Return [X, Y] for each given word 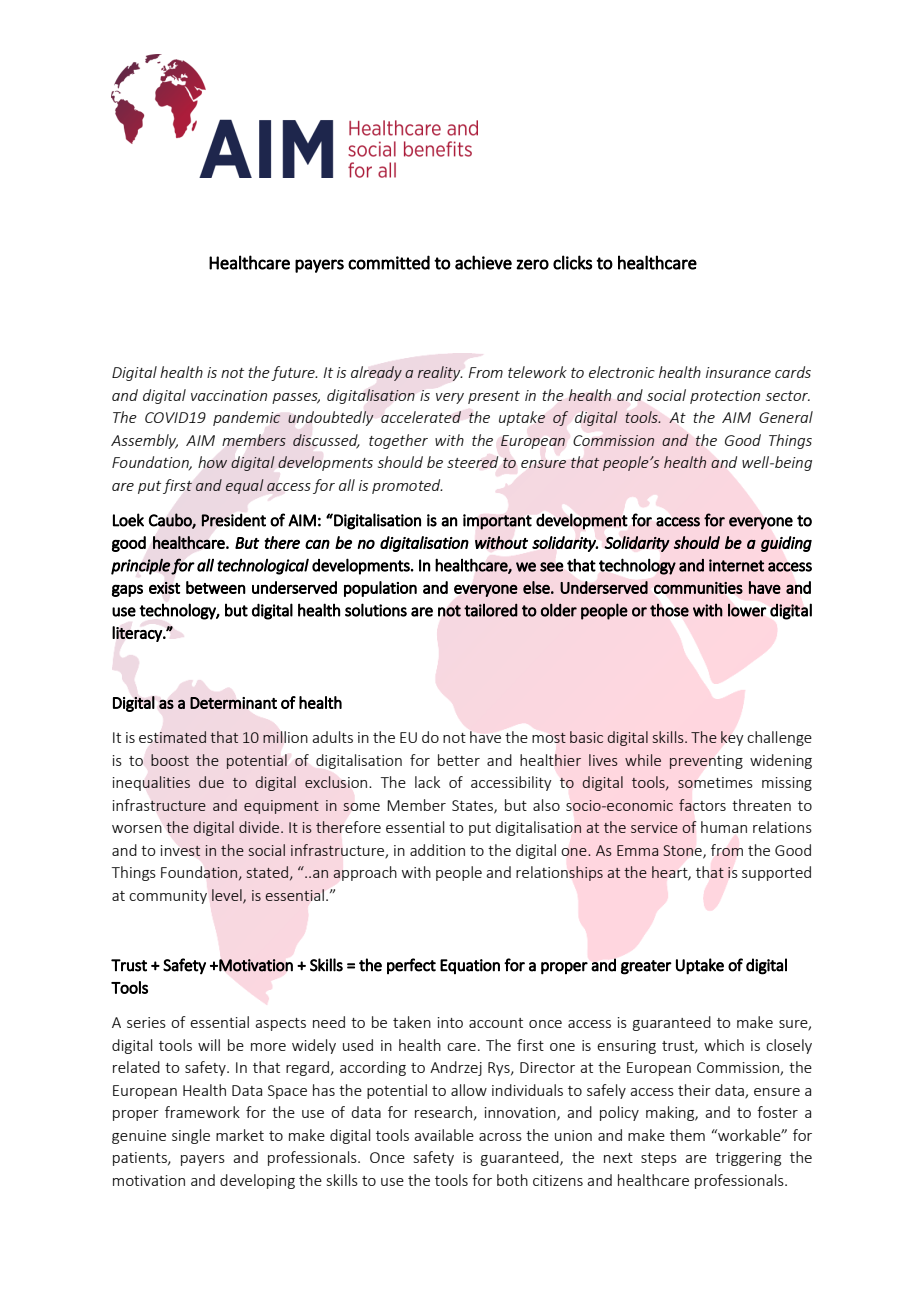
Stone [683, 851]
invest [181, 850]
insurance [738, 372]
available [444, 1135]
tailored [491, 610]
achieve [483, 262]
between [216, 587]
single [191, 1136]
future [294, 373]
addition [437, 850]
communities [698, 588]
